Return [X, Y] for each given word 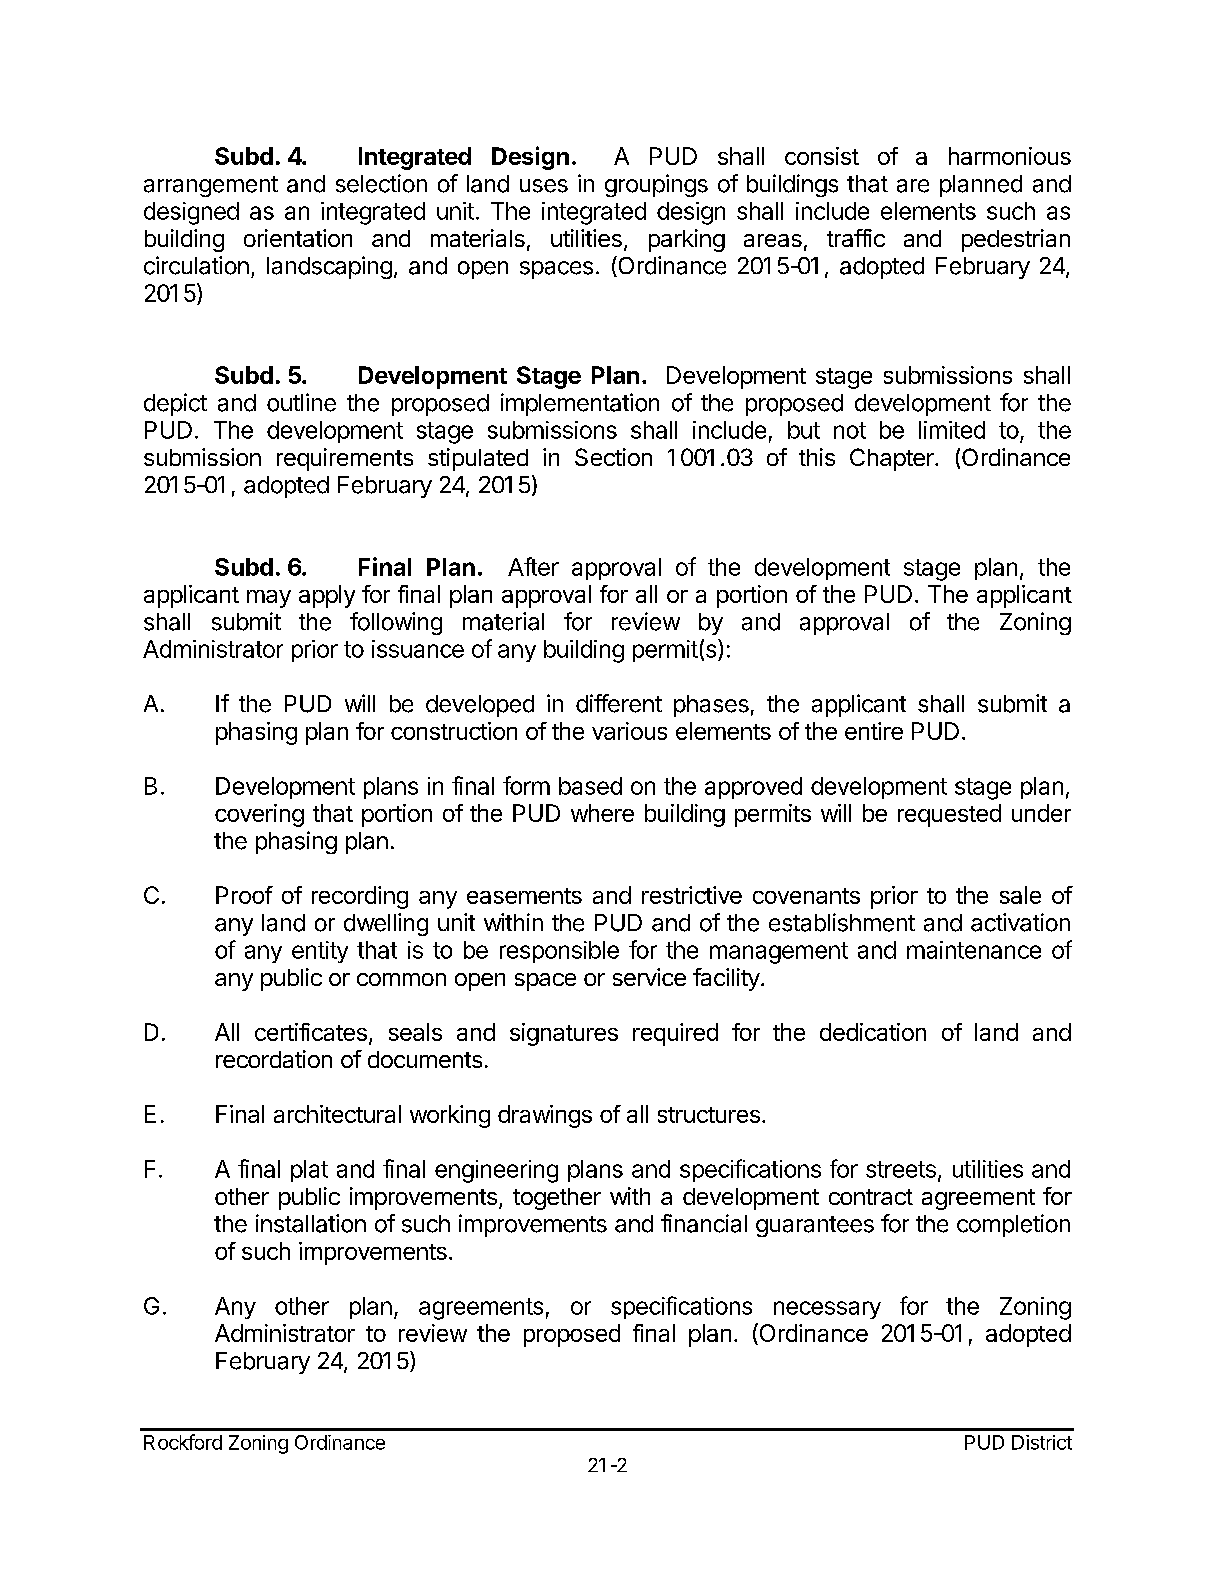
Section [613, 457]
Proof [244, 895]
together [557, 1199]
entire [874, 731]
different [619, 703]
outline [301, 402]
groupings [656, 185]
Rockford [183, 1442]
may [269, 599]
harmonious [1010, 156]
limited [952, 430]
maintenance [974, 950]
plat [309, 1171]
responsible [559, 952]
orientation [298, 238]
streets [901, 1169]
